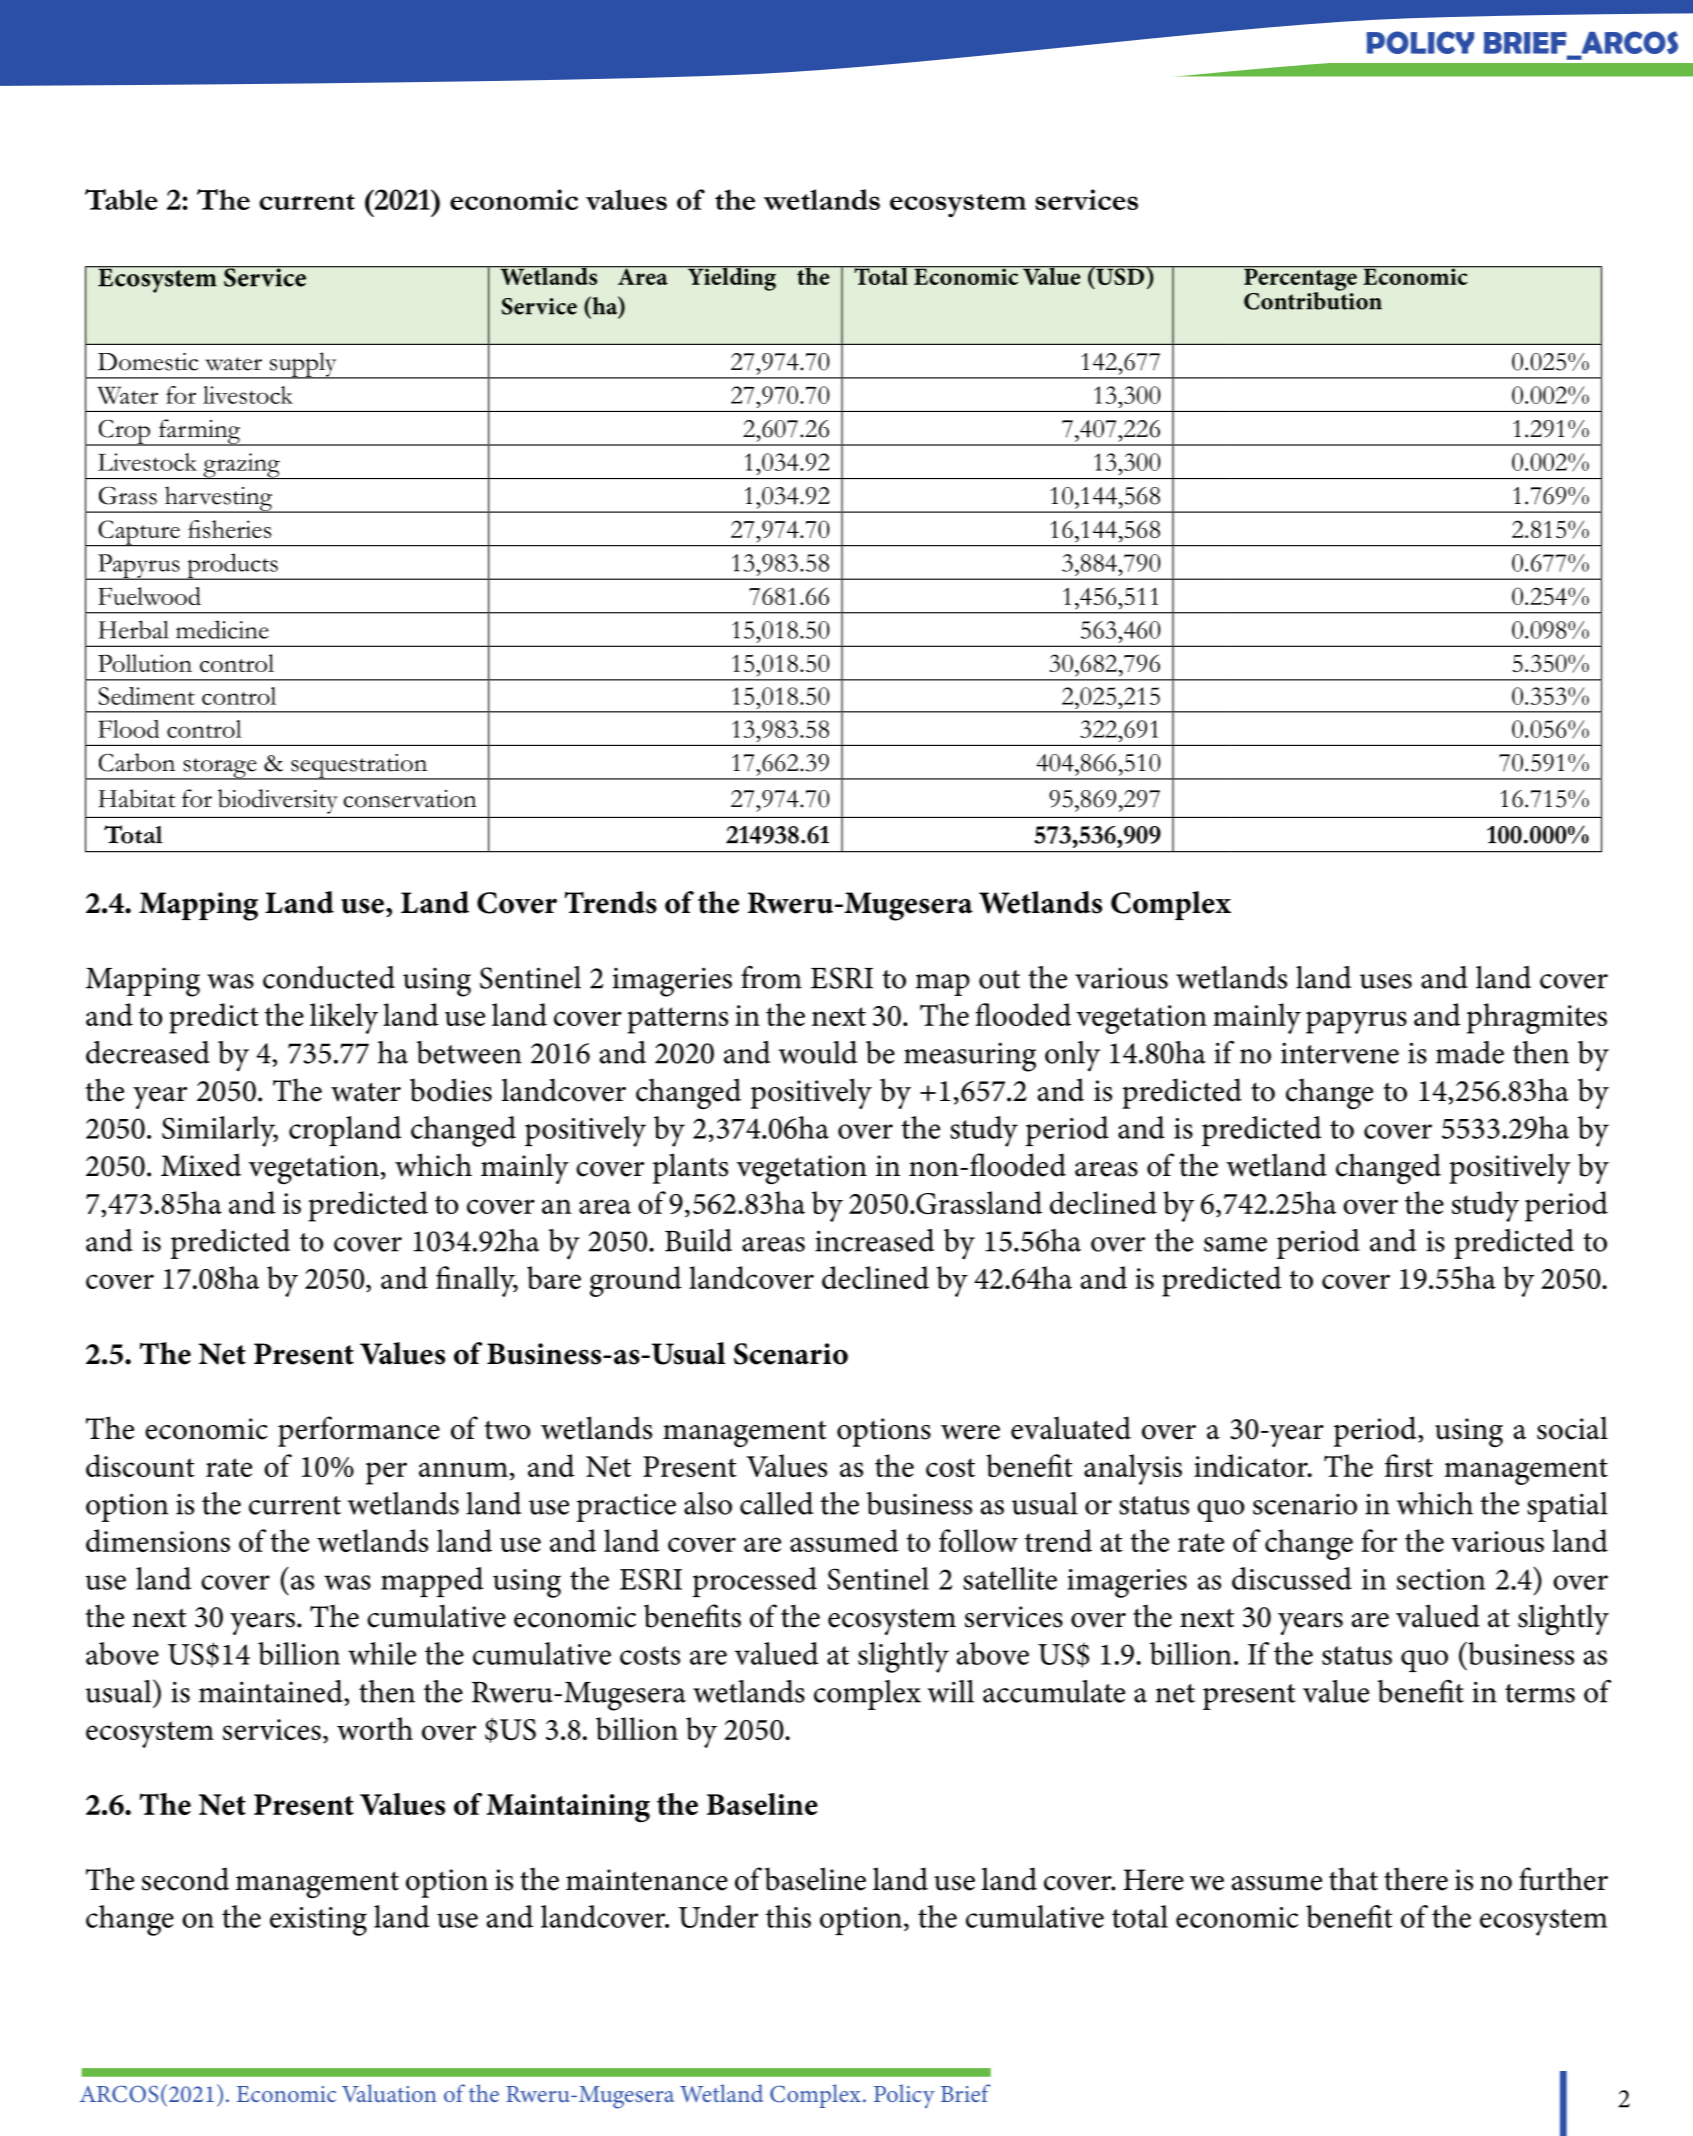 The image size is (1693, 2136). I want to click on Percentage, so click(1300, 279).
